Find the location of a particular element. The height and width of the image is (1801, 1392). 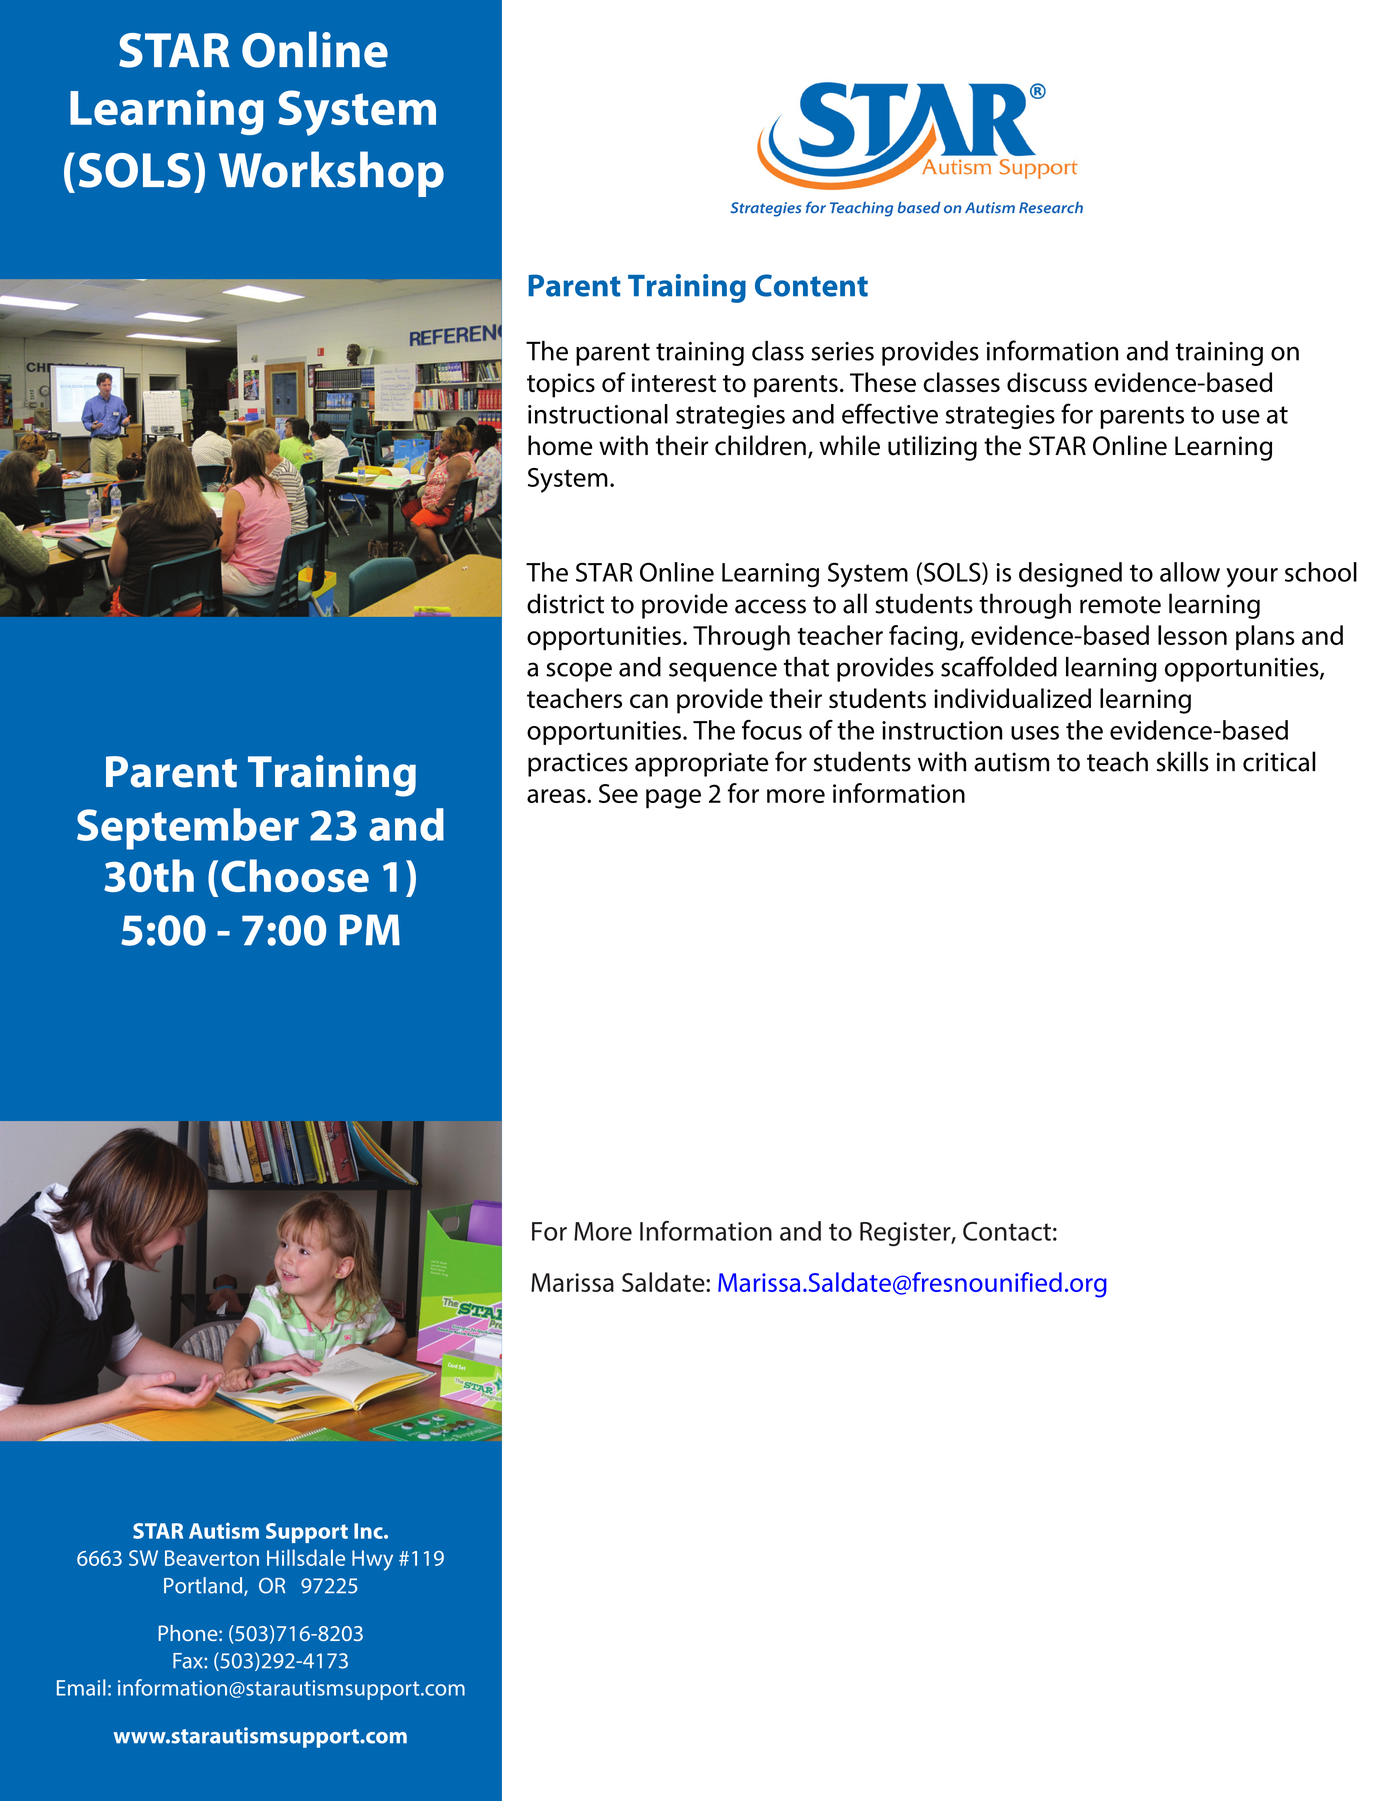

Inc is located at coordinates (369, 1531).
